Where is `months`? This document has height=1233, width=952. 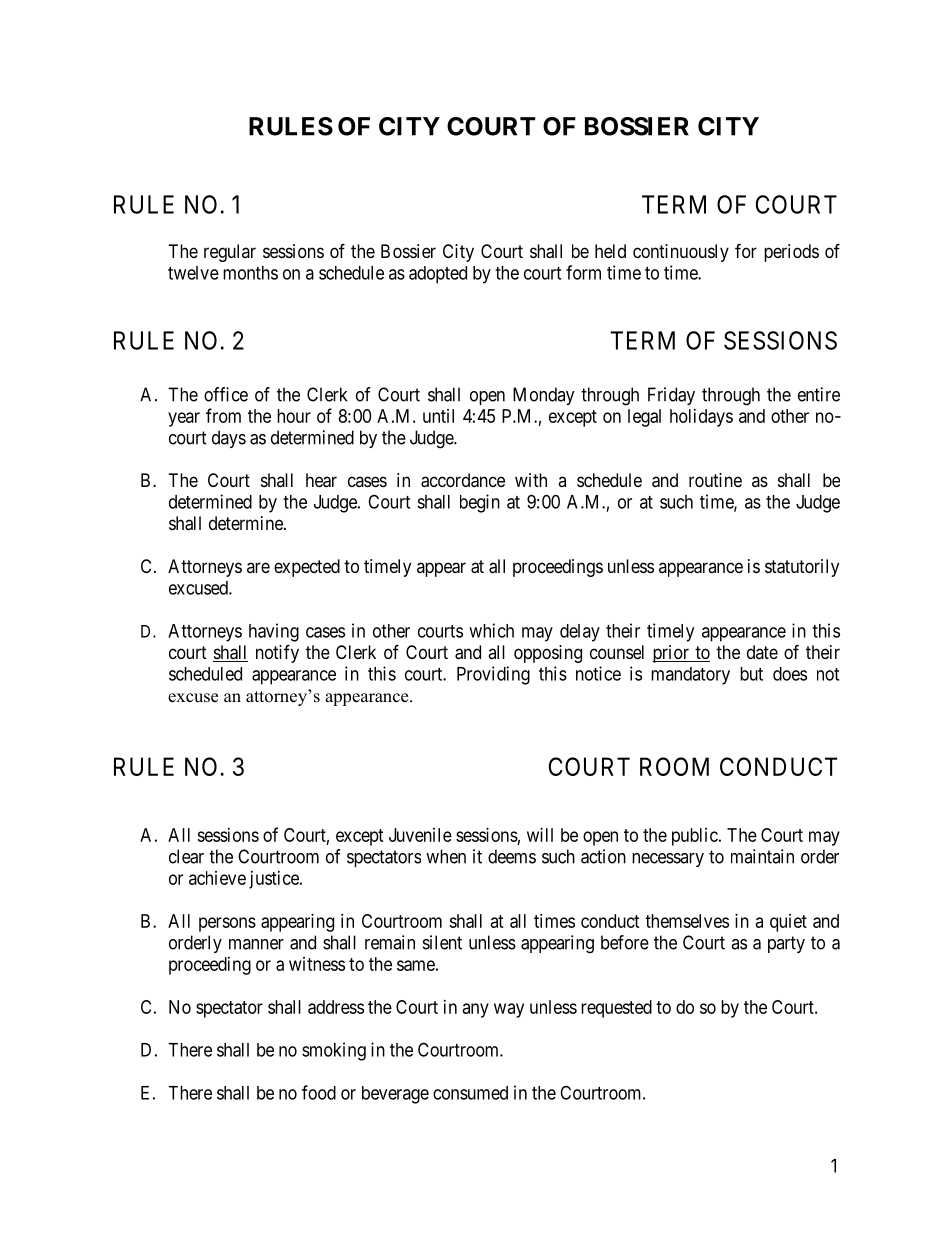
months is located at coordinates (250, 273).
